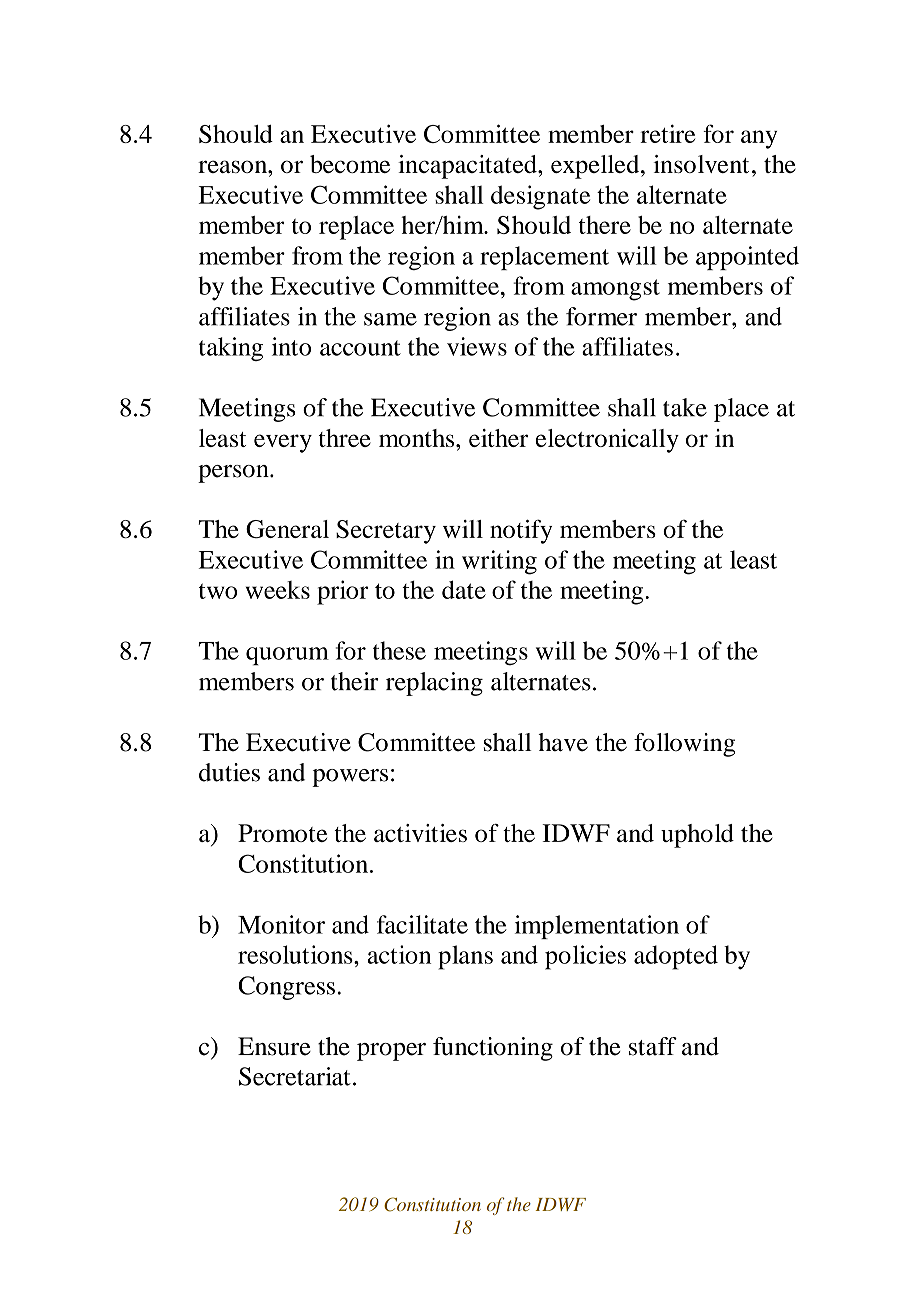 The height and width of the screenshot is (1311, 924). I want to click on Ensure, so click(274, 1046).
